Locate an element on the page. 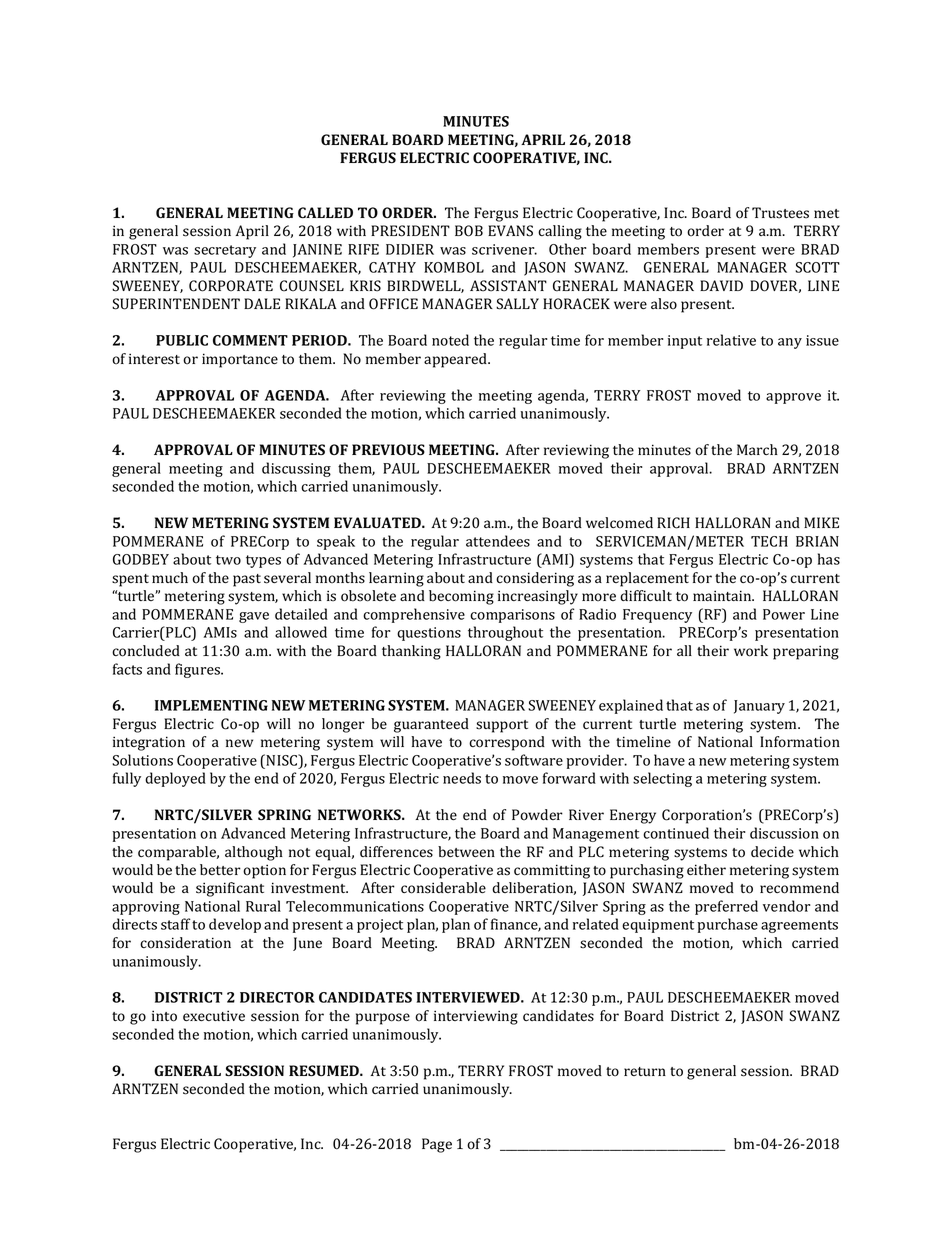  Trustees is located at coordinates (780, 213).
